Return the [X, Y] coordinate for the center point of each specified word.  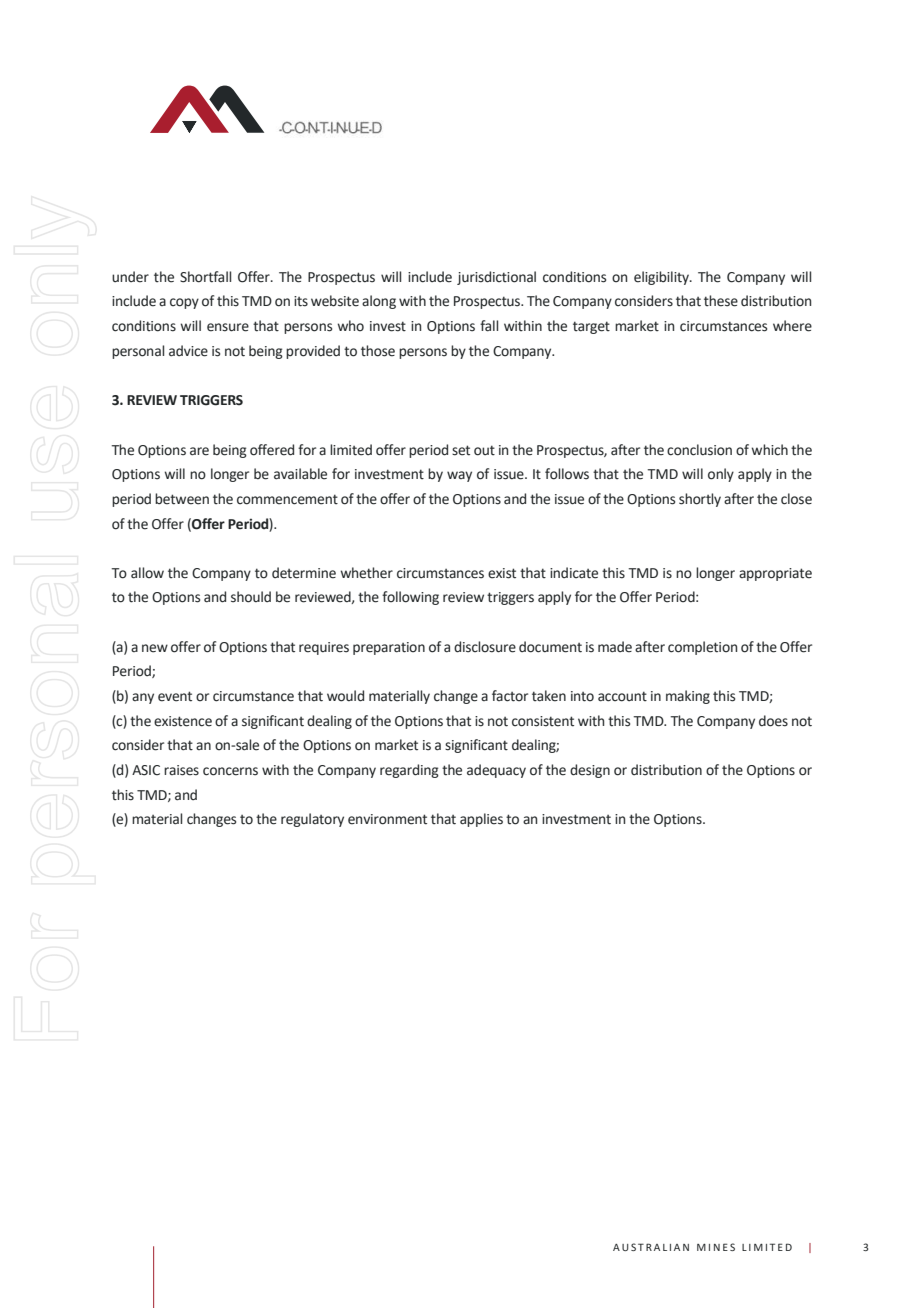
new [155, 648]
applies [481, 820]
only [721, 475]
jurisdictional [496, 278]
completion [702, 648]
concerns [230, 771]
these [721, 301]
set [461, 450]
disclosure [485, 647]
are [199, 451]
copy [184, 303]
